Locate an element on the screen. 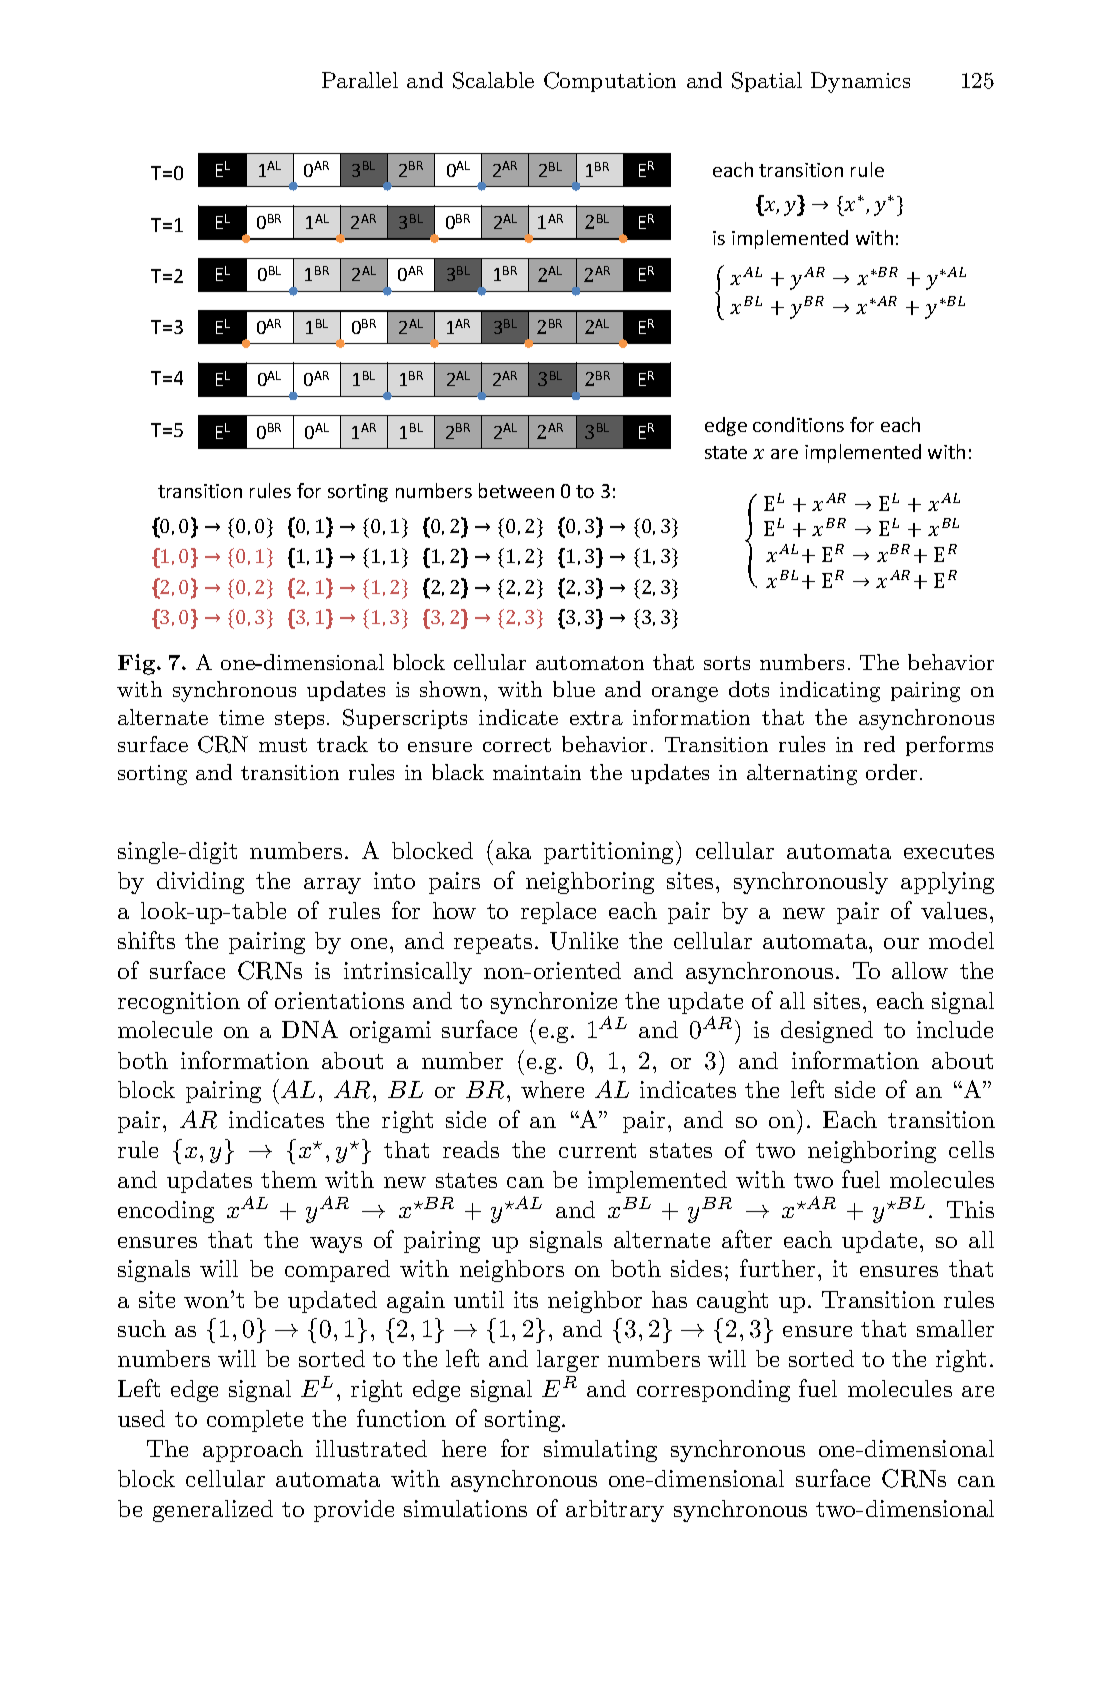  Dynamics is located at coordinates (860, 82).
